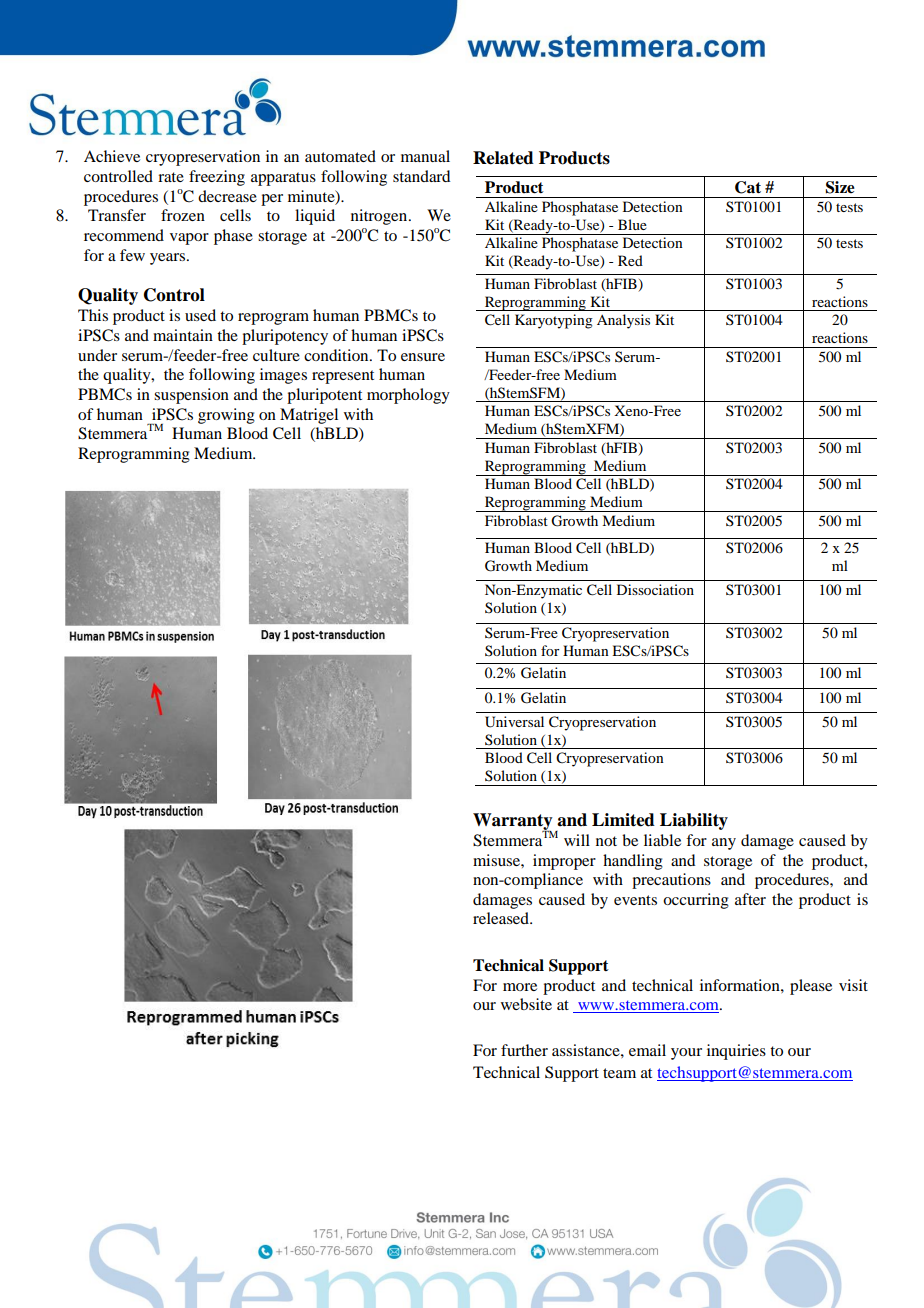 This page has width=924, height=1308. Describe the element at coordinates (736, 1052) in the page. I see `inquiries` at that location.
